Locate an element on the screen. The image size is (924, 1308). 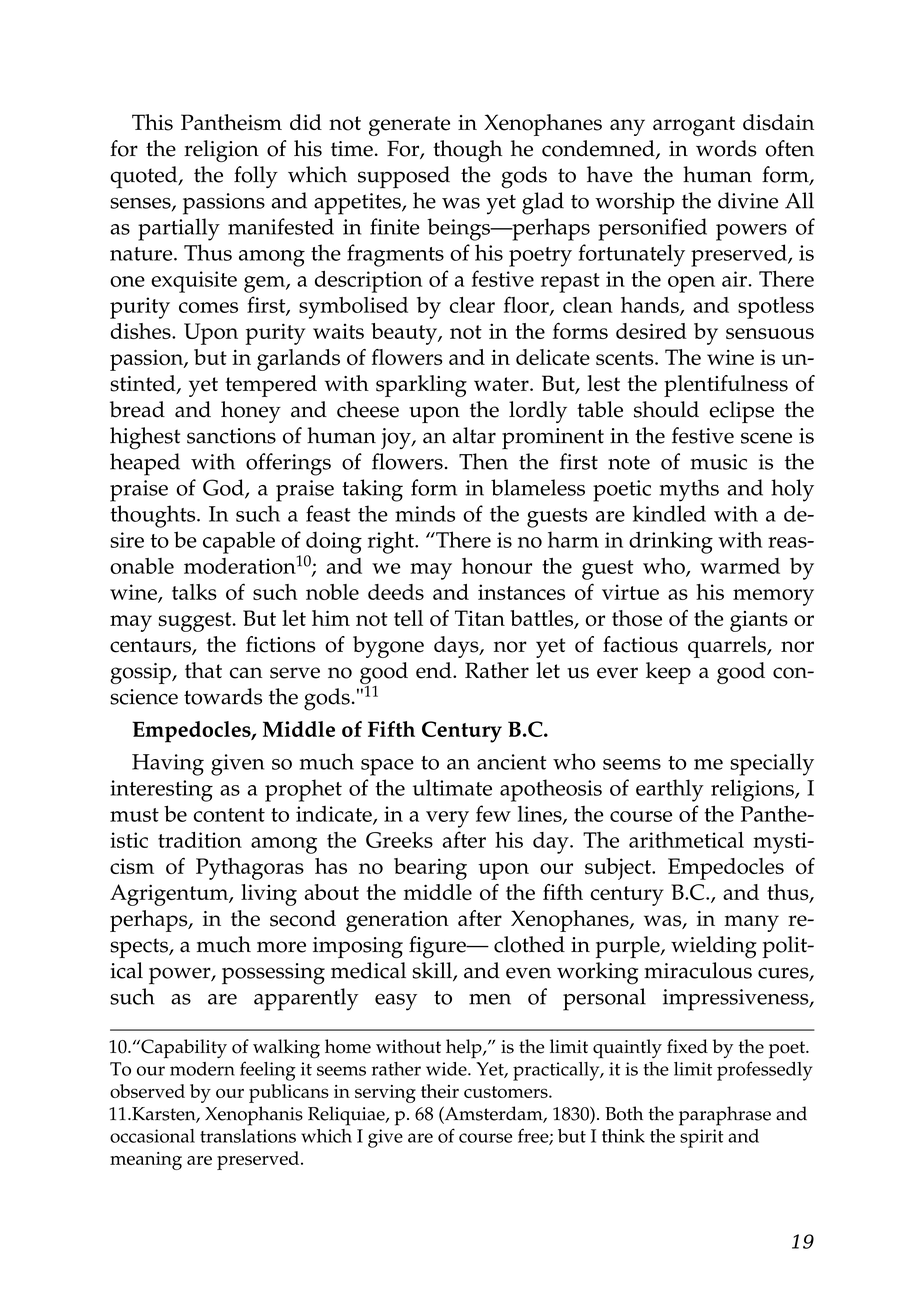
generate is located at coordinates (409, 126).
